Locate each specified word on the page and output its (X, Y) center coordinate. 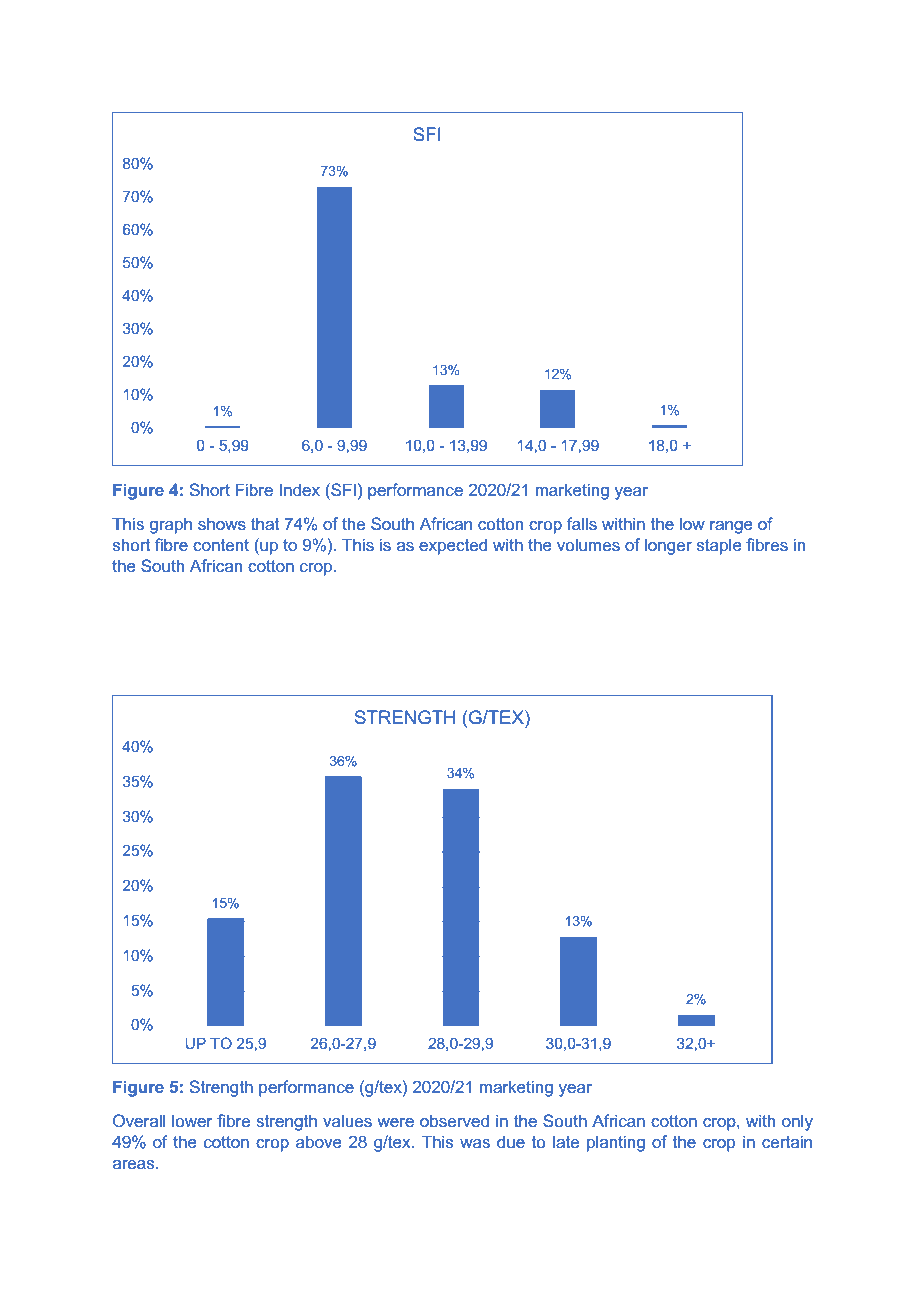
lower (192, 1120)
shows (222, 523)
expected (453, 546)
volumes (588, 544)
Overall (139, 1120)
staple (719, 546)
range (731, 527)
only (797, 1122)
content (221, 545)
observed (454, 1120)
